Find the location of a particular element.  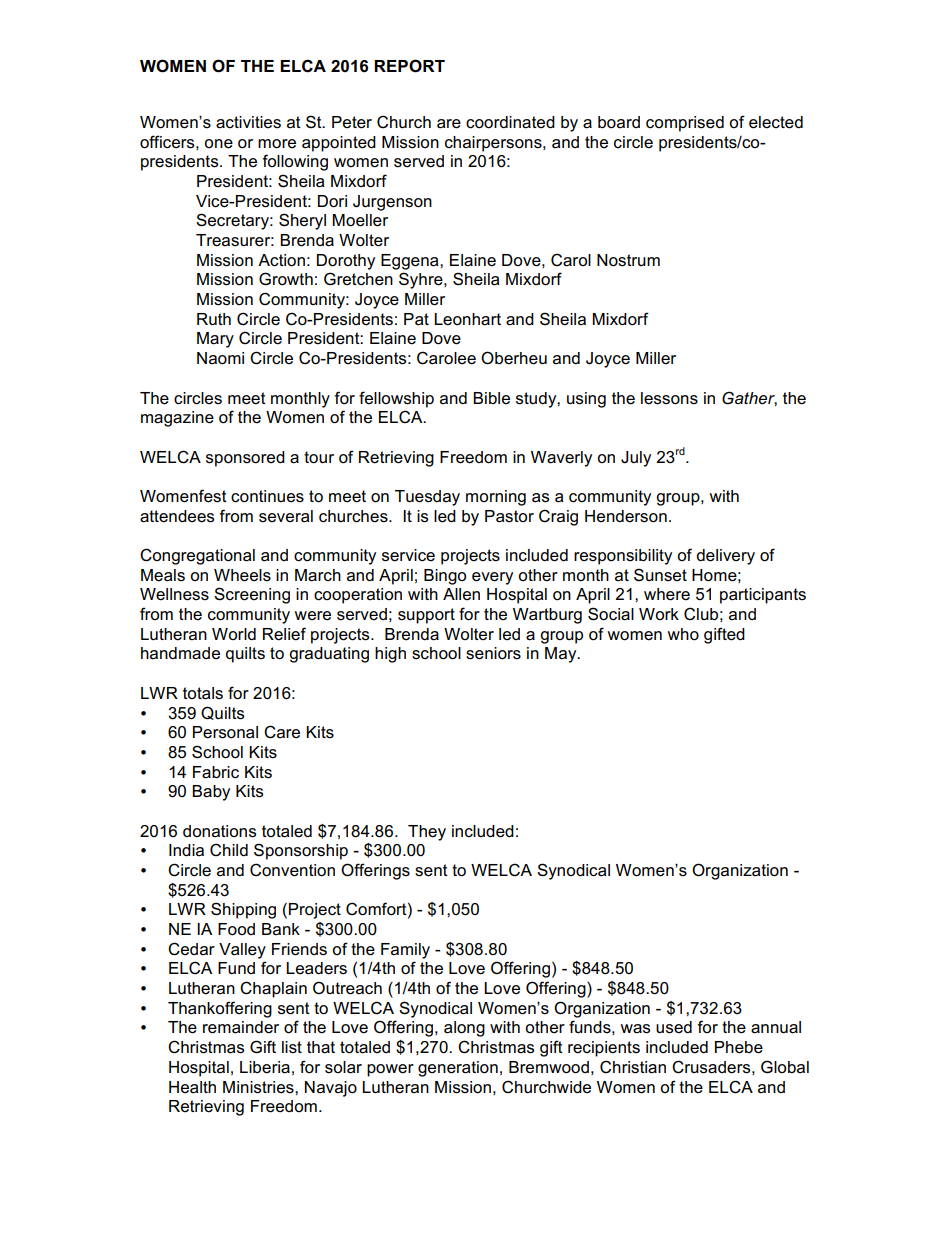

delivery is located at coordinates (725, 557).
